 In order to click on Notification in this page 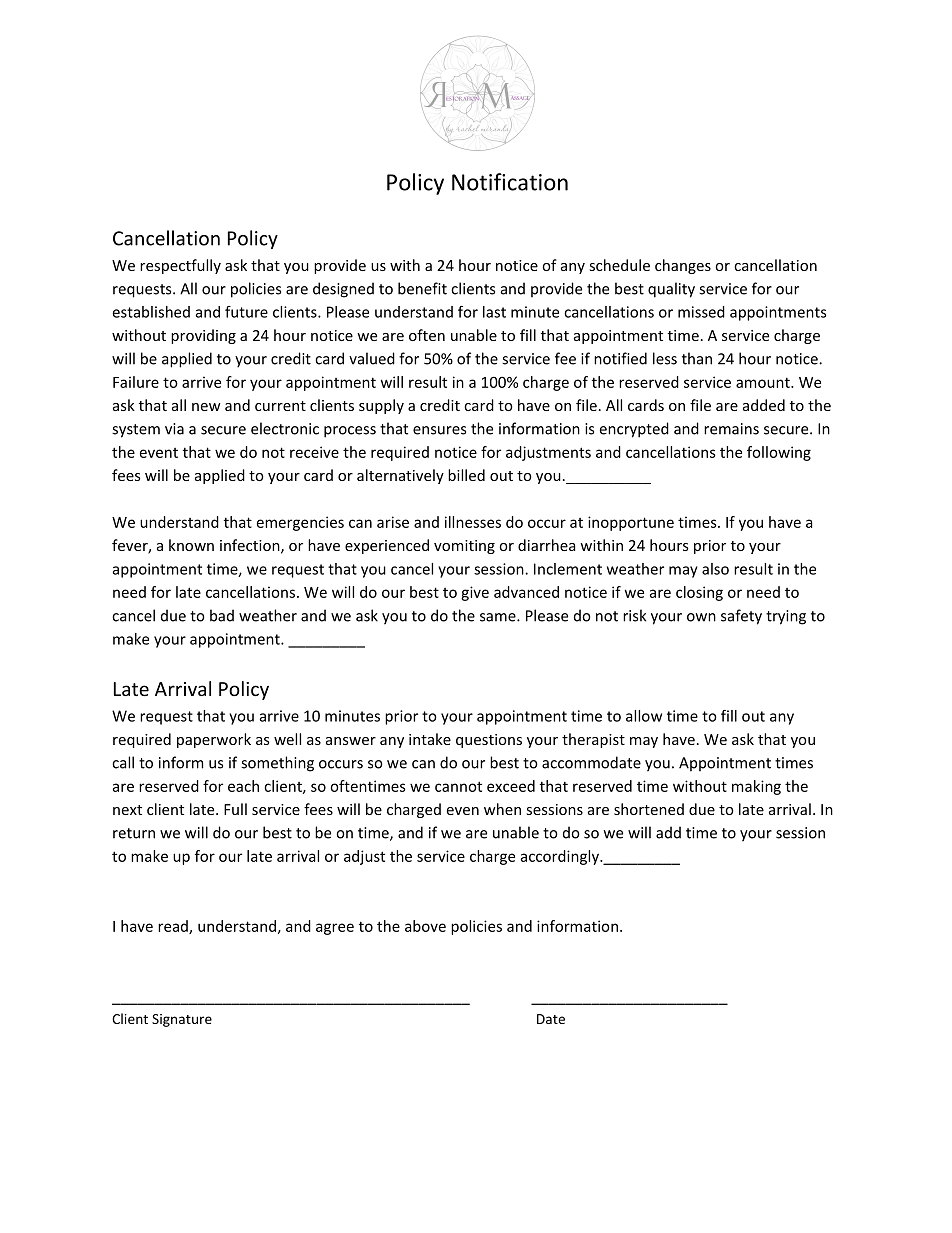, I will do `click(510, 182)`.
